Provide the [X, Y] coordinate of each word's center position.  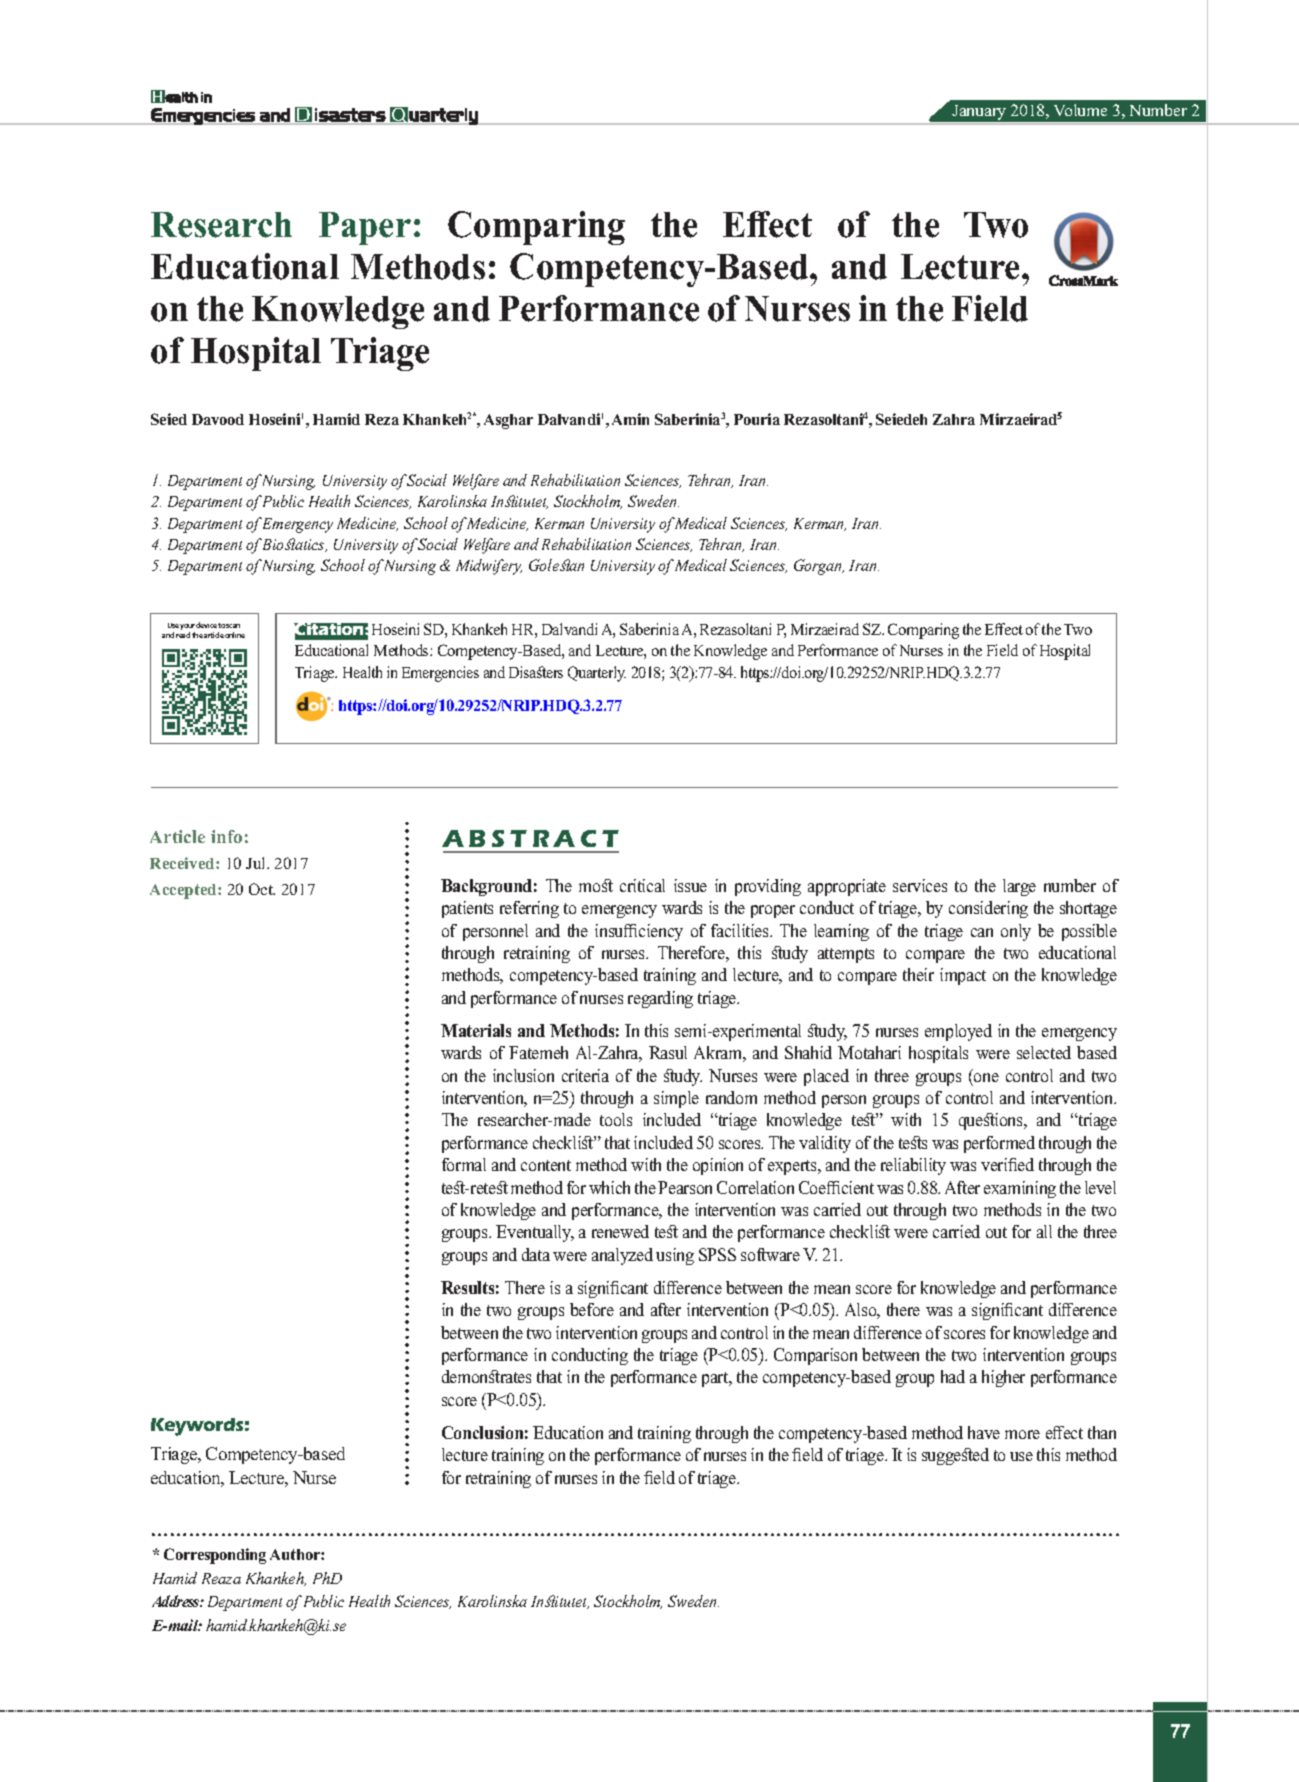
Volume [1080, 110]
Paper [365, 228]
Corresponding [215, 1556]
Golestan [556, 565]
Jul [257, 863]
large [1019, 887]
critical [642, 885]
